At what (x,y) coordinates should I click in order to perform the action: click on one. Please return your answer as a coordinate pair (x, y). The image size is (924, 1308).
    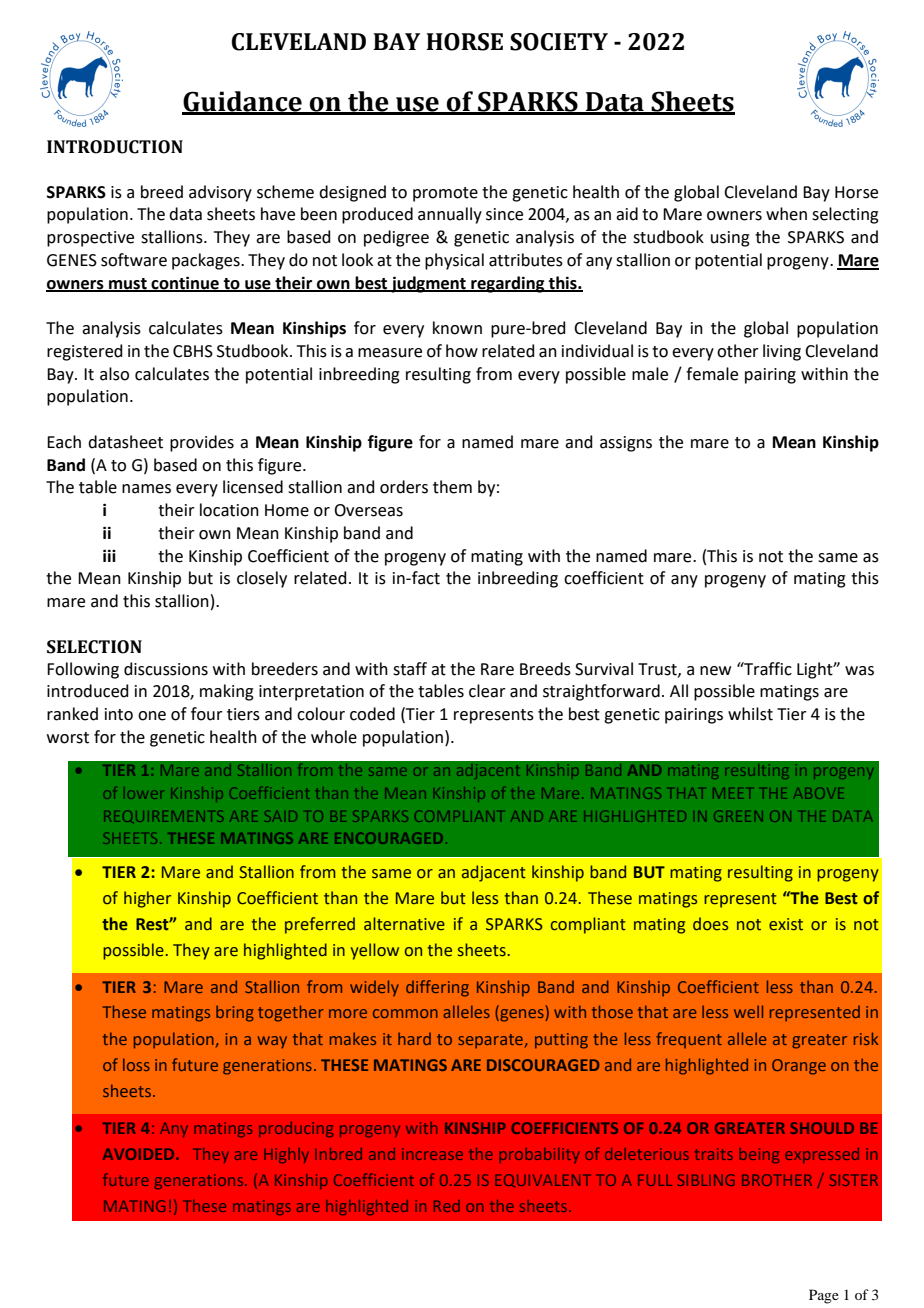
    Looking at the image, I should click on (152, 716).
